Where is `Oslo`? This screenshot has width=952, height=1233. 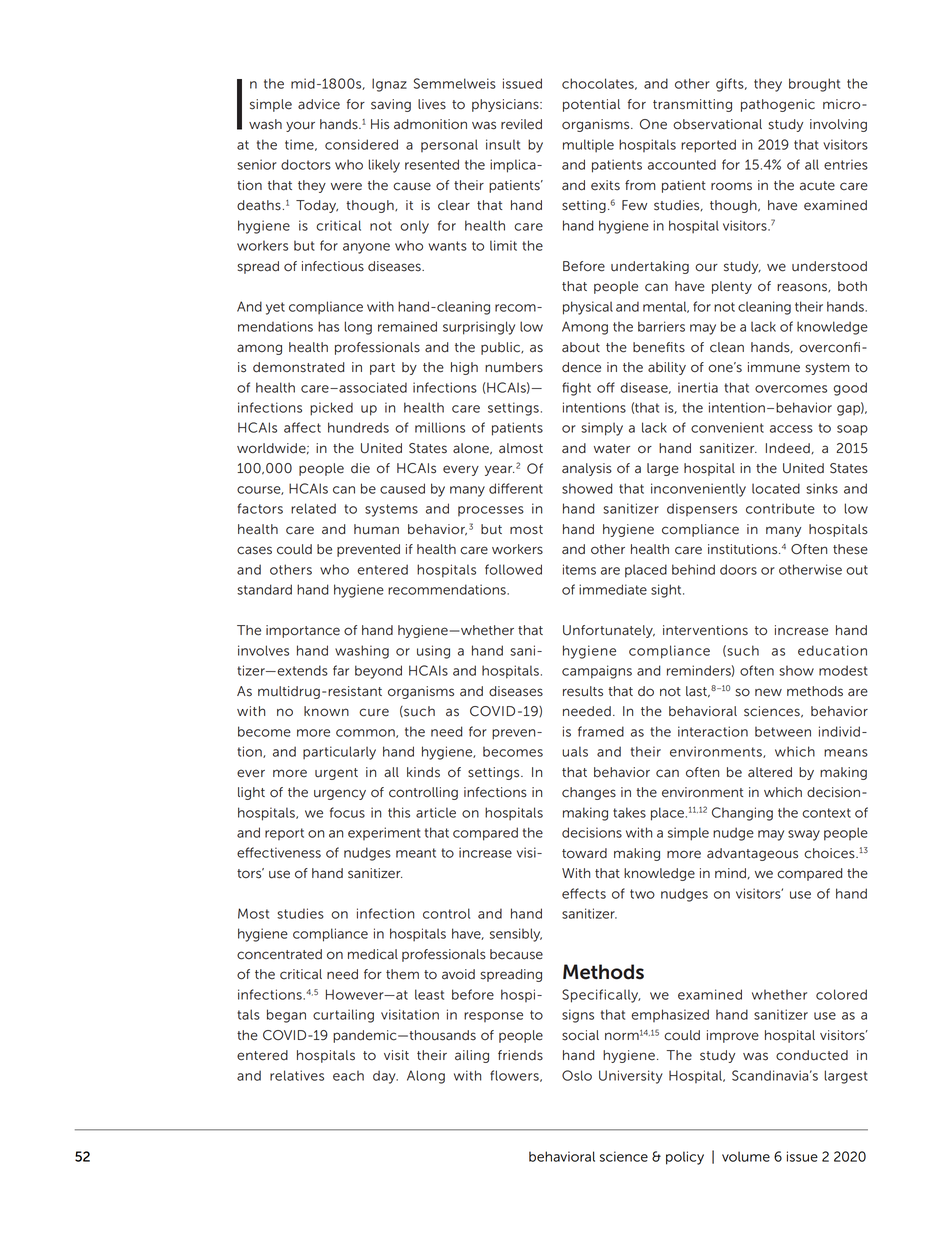
Oslo is located at coordinates (577, 1075).
